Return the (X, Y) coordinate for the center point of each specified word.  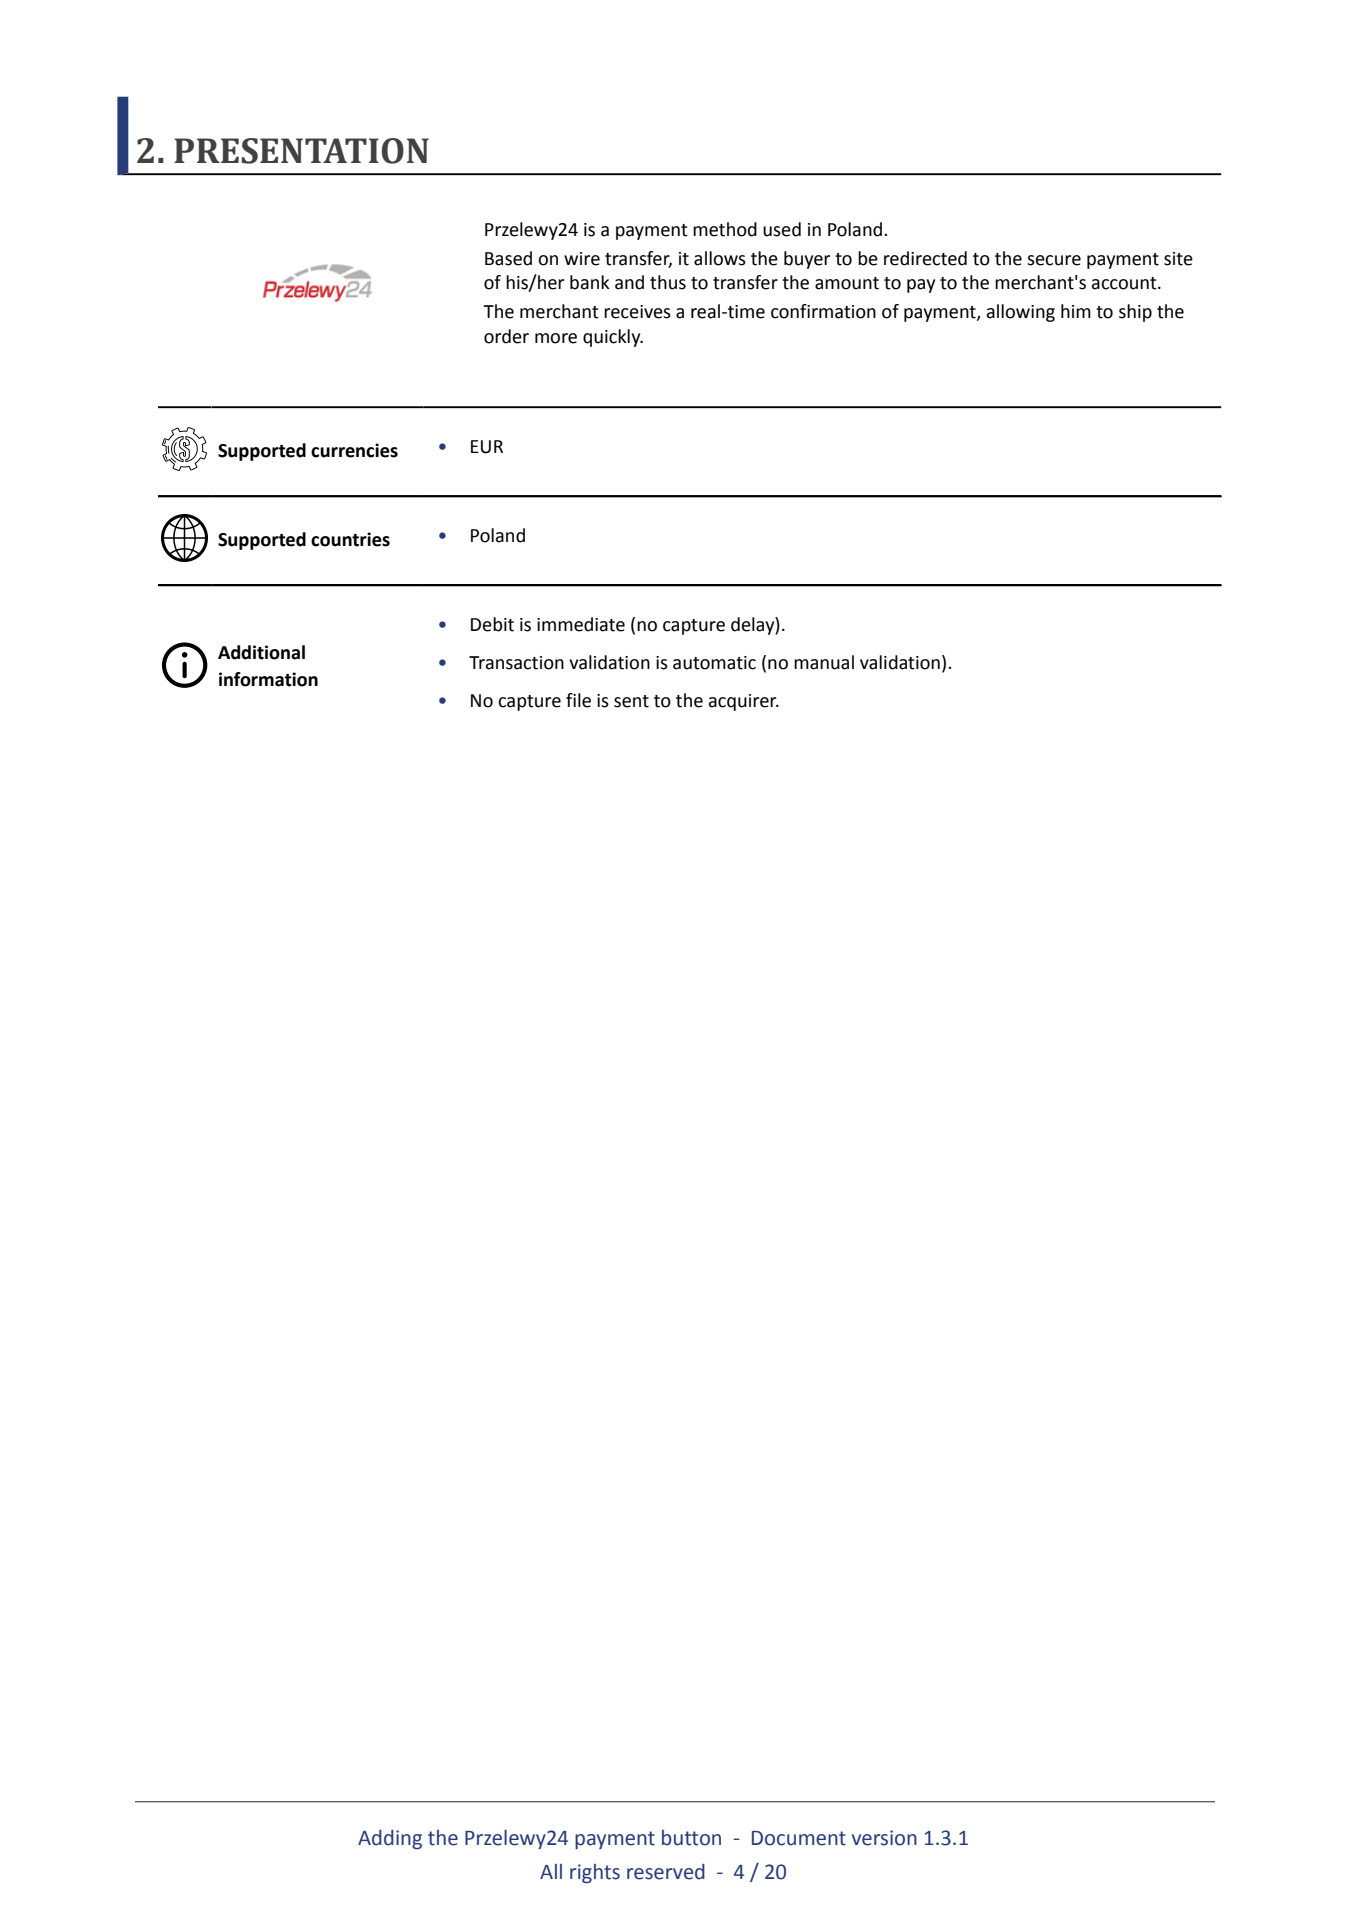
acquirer (744, 702)
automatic (714, 663)
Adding (390, 1839)
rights (595, 1874)
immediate (581, 624)
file (578, 700)
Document (799, 1838)
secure (1054, 260)
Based (508, 258)
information (268, 679)
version (884, 1838)
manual (824, 662)
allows (720, 258)
